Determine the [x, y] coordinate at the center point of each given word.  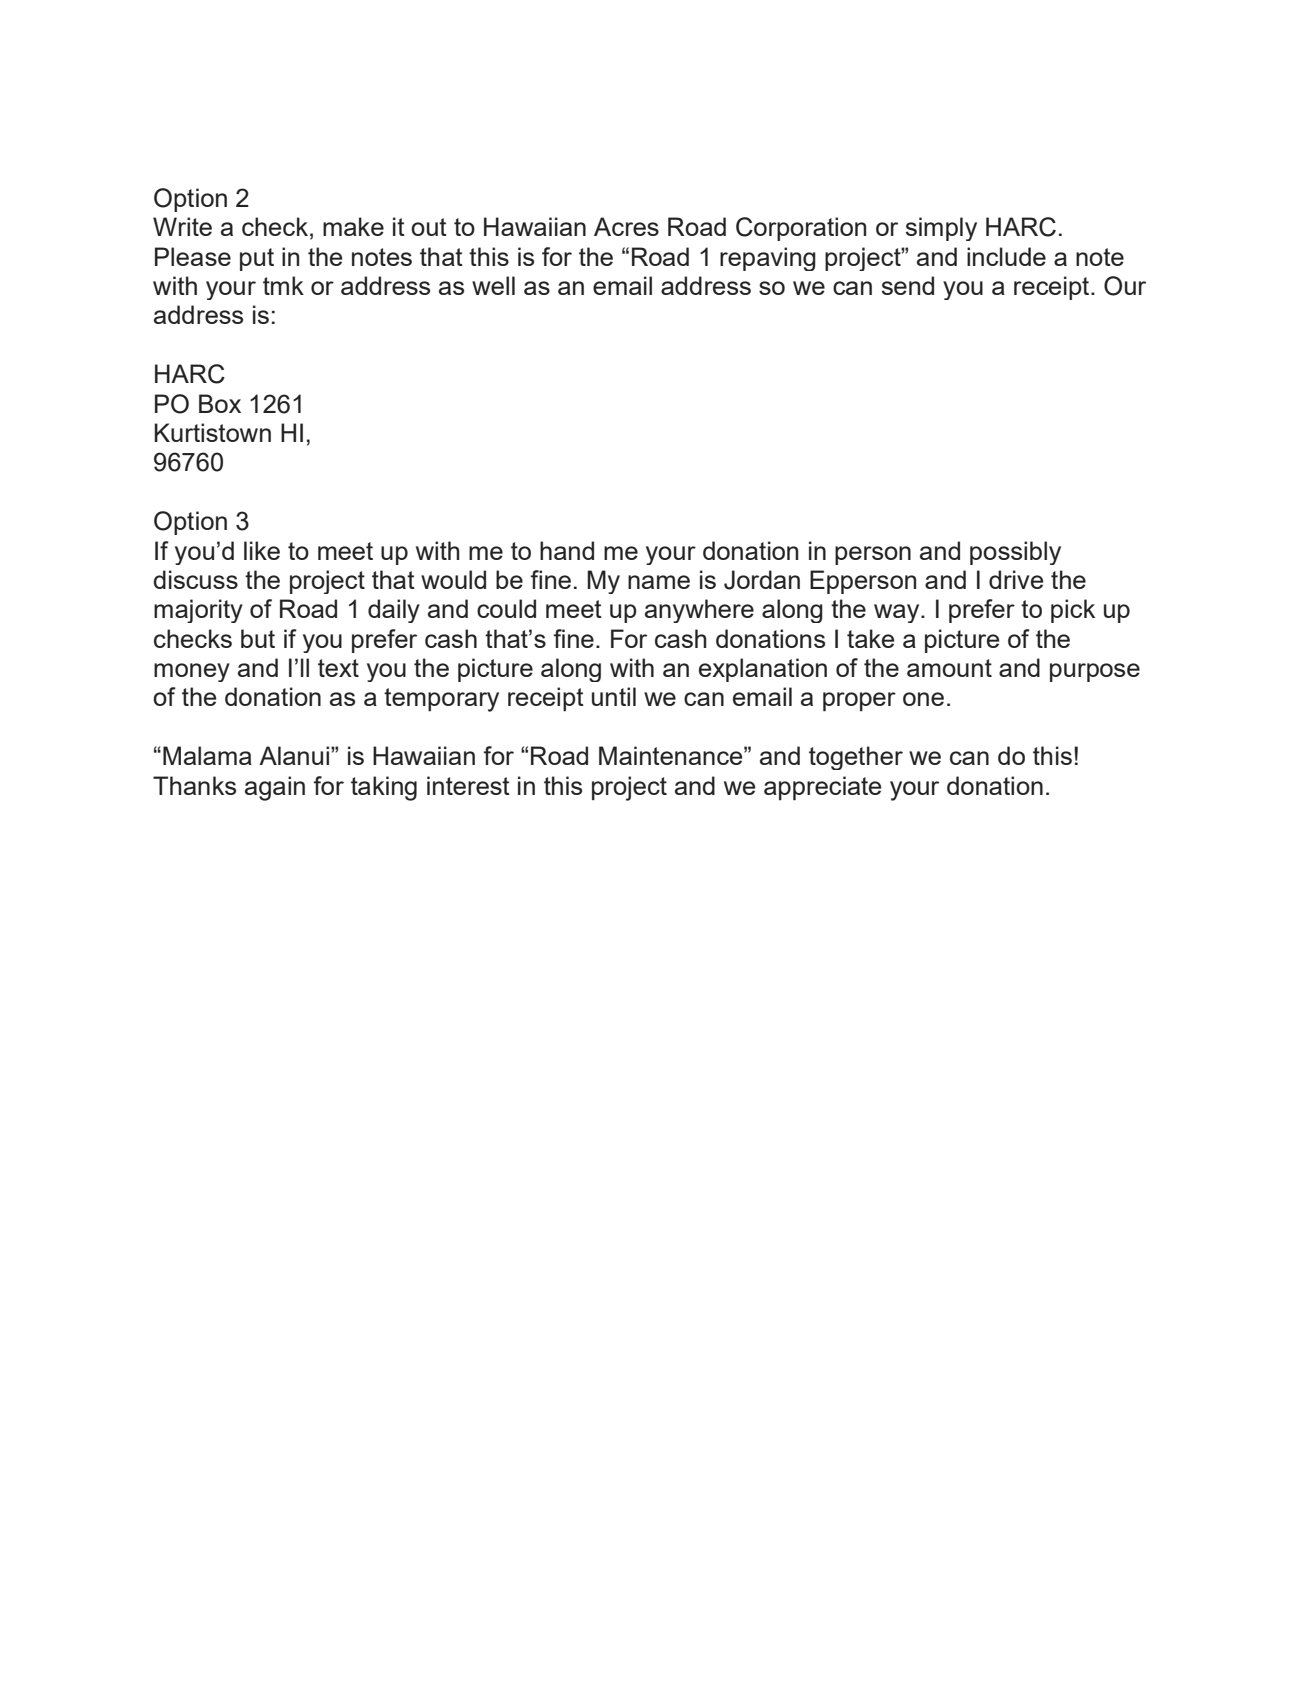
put [257, 259]
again [275, 788]
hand [567, 550]
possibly [1015, 553]
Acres [626, 226]
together [856, 758]
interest [468, 785]
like [262, 550]
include [1006, 256]
